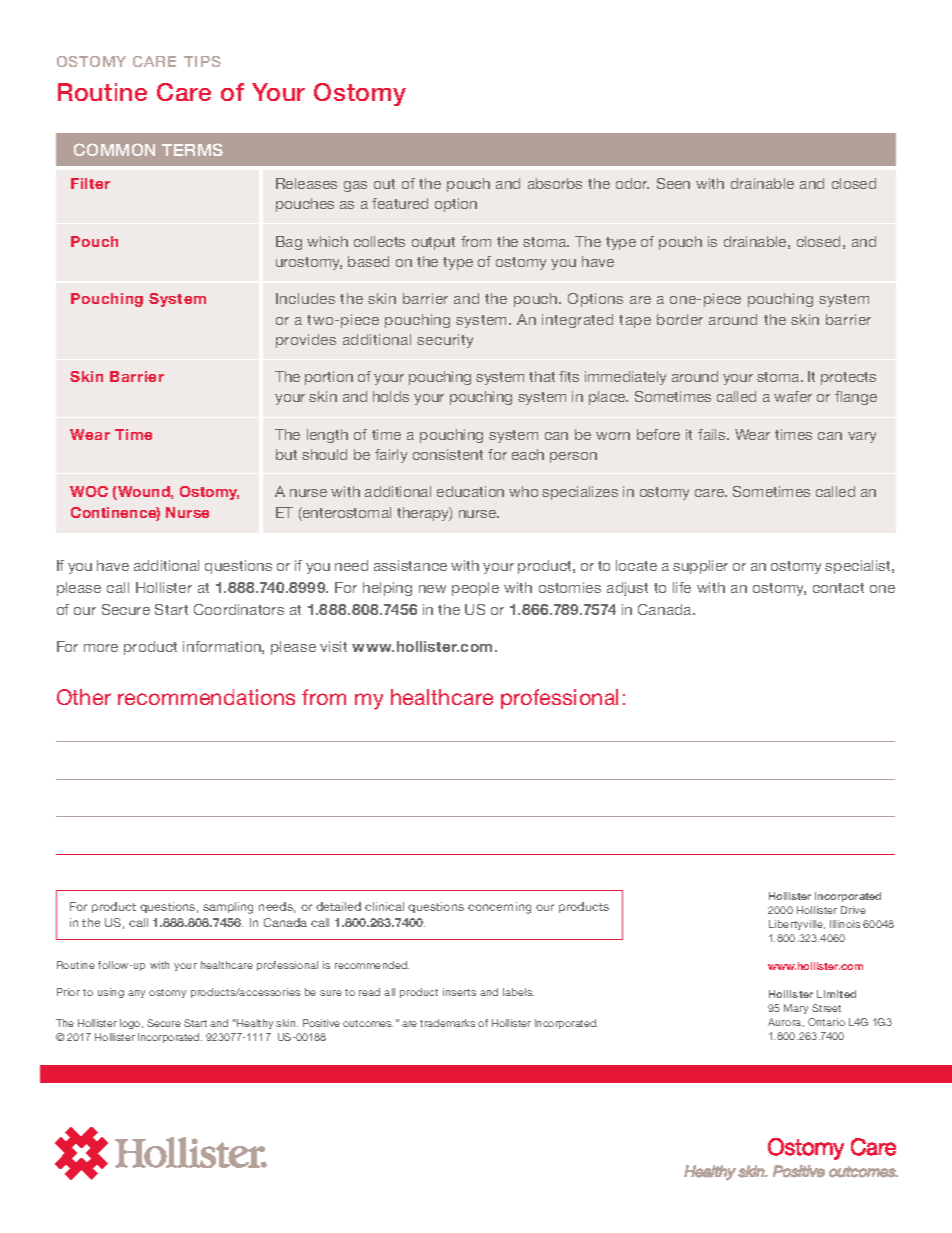  What do you see at coordinates (555, 183) in the page?
I see `absorbs` at bounding box center [555, 183].
